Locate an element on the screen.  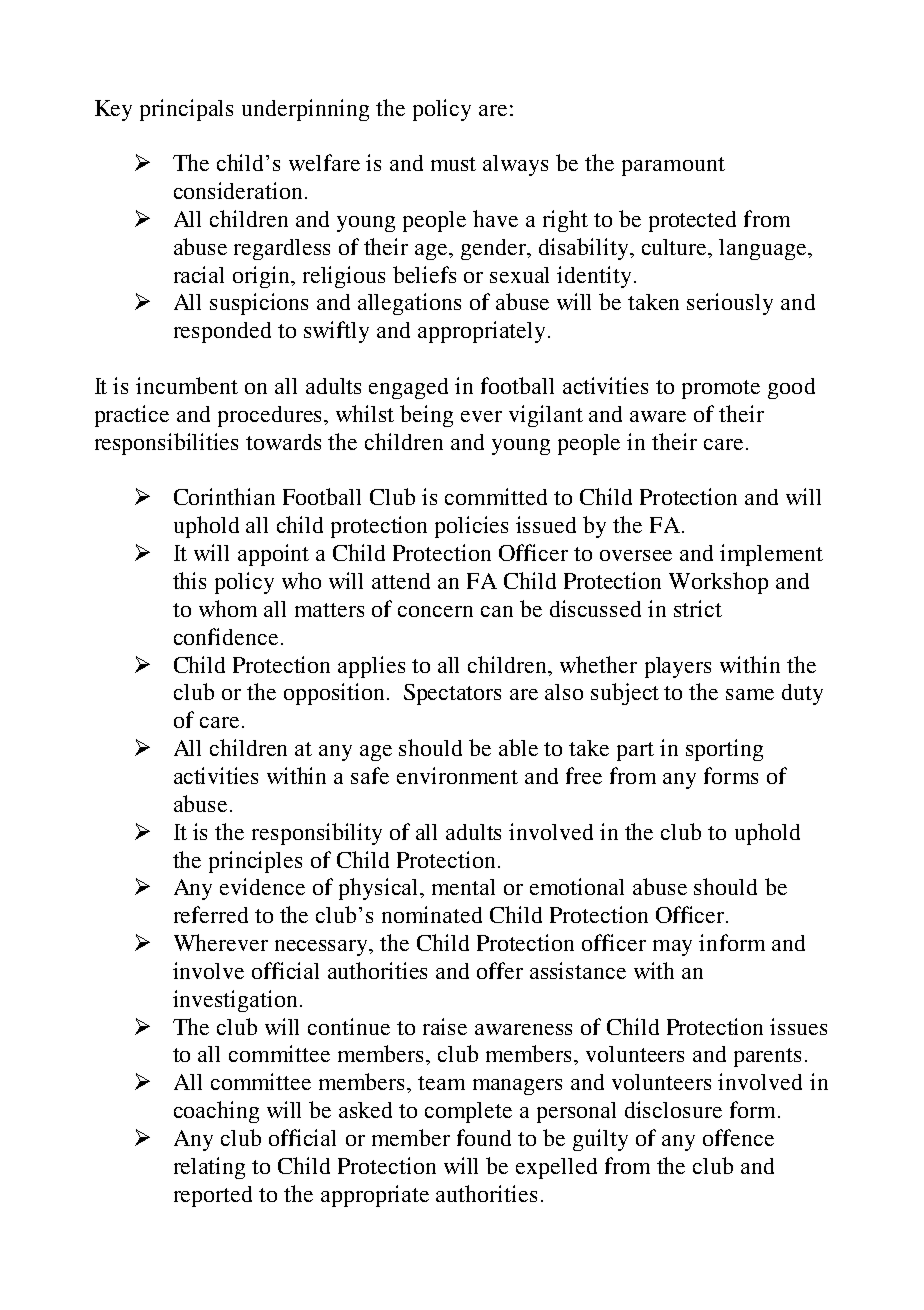
must is located at coordinates (453, 164).
